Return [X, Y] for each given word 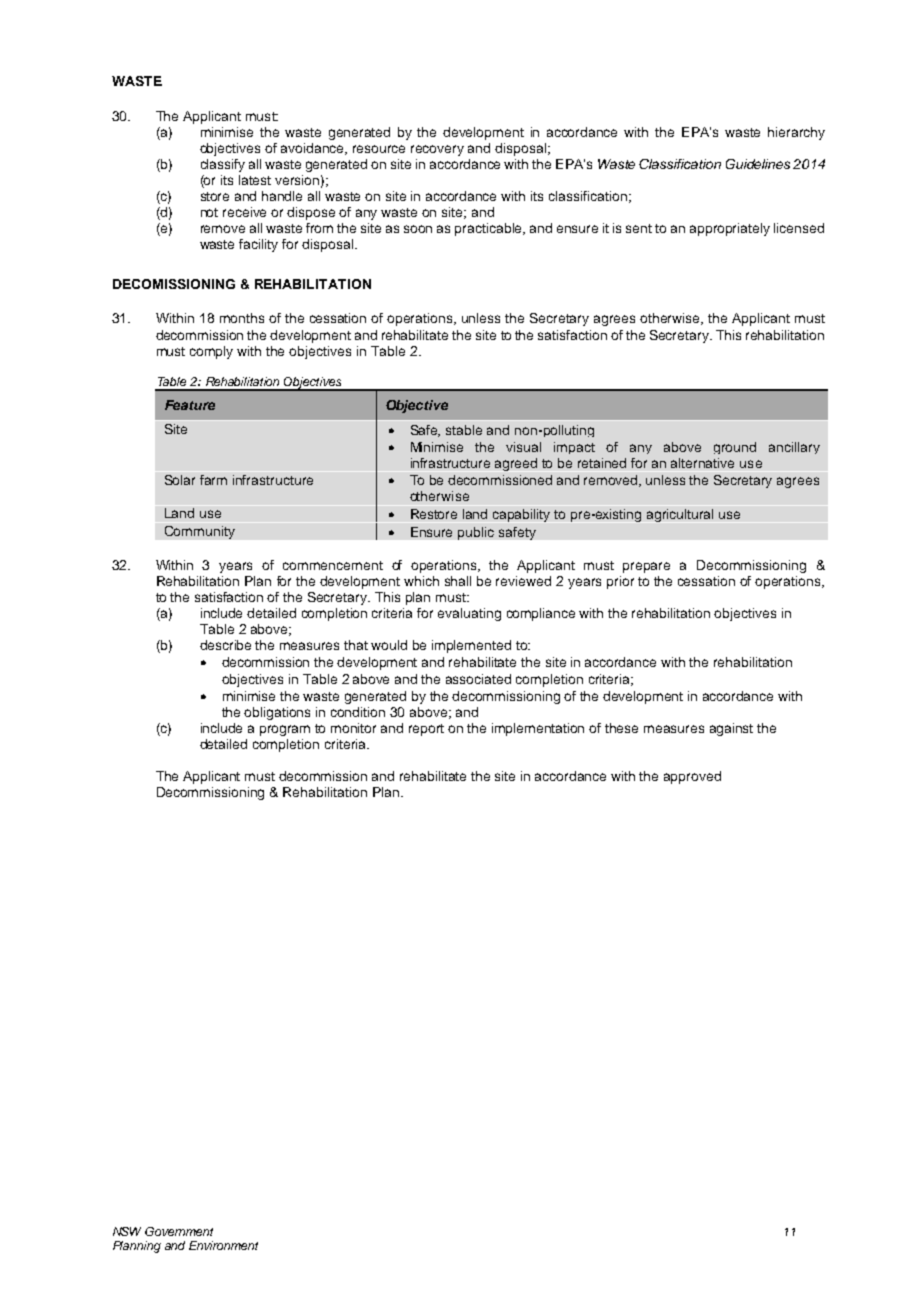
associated [478, 679]
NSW [127, 1231]
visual [523, 447]
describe [225, 645]
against [731, 729]
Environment [223, 1245]
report [426, 730]
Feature [190, 405]
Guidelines [758, 164]
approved [692, 777]
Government [179, 1231]
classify [223, 165]
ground [735, 448]
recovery [437, 150]
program [285, 730]
